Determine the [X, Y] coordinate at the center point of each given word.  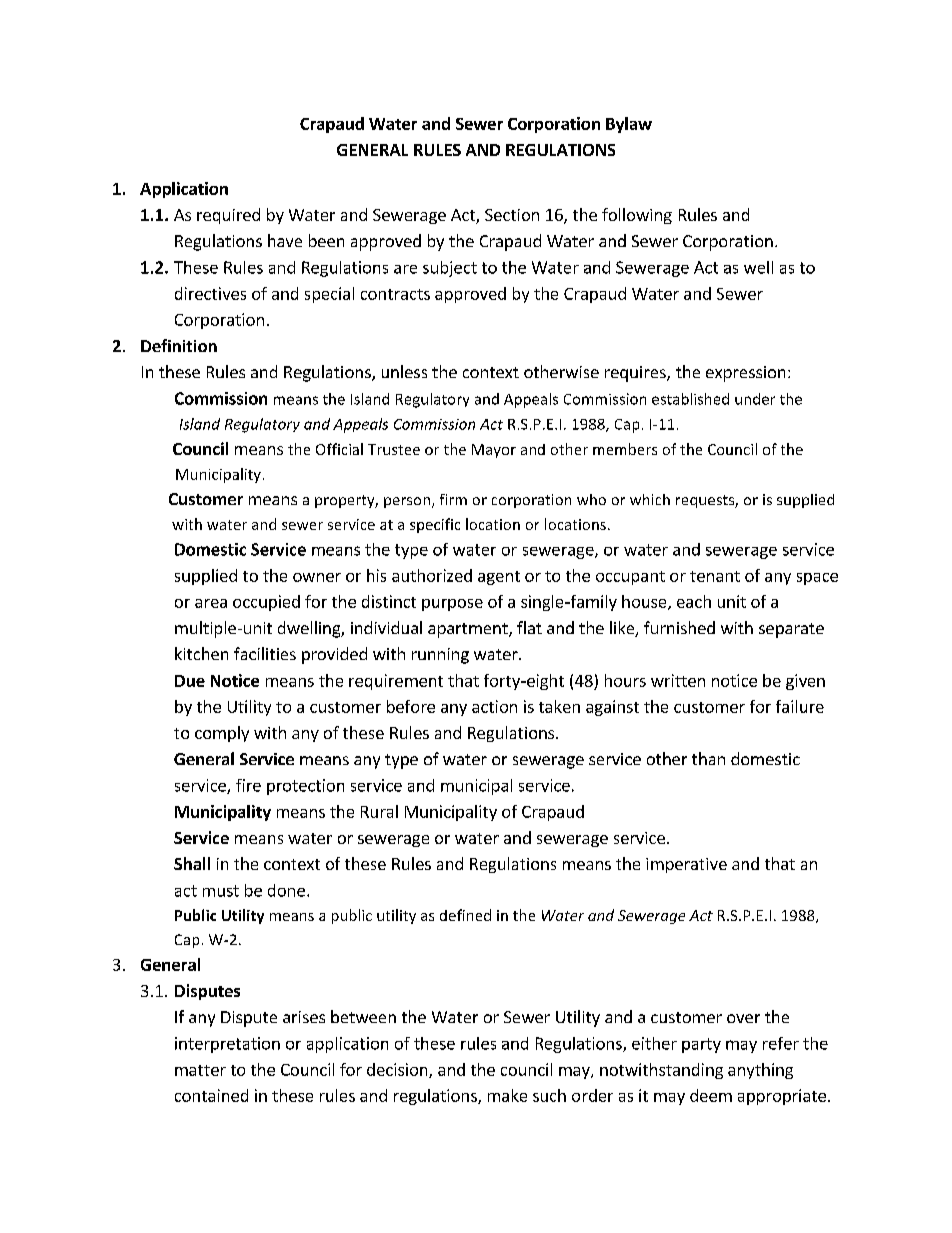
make [507, 1095]
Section [512, 215]
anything [760, 1071]
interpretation [227, 1045]
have [285, 240]
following [637, 216]
